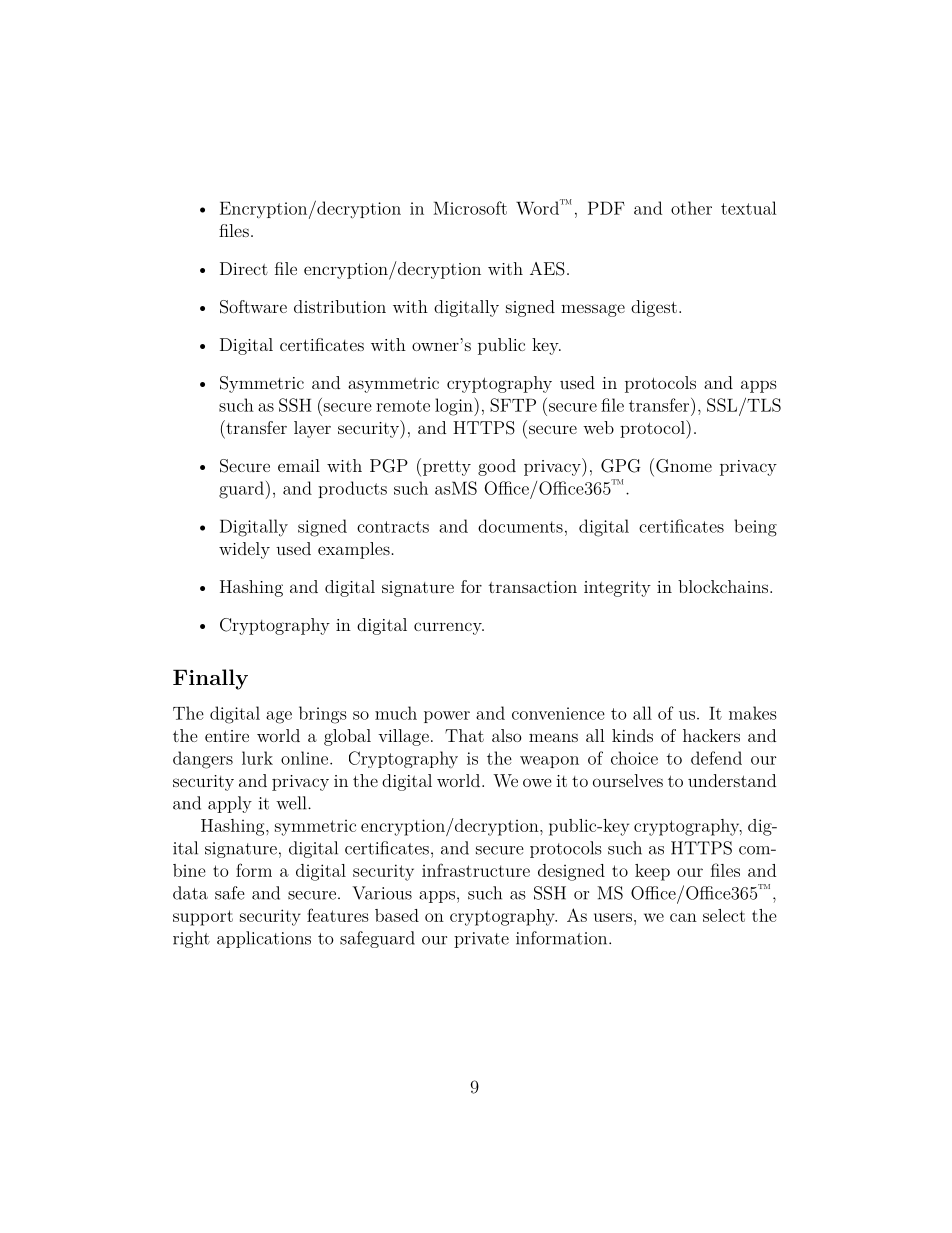 The width and height of the screenshot is (952, 1233). I want to click on That, so click(464, 735).
